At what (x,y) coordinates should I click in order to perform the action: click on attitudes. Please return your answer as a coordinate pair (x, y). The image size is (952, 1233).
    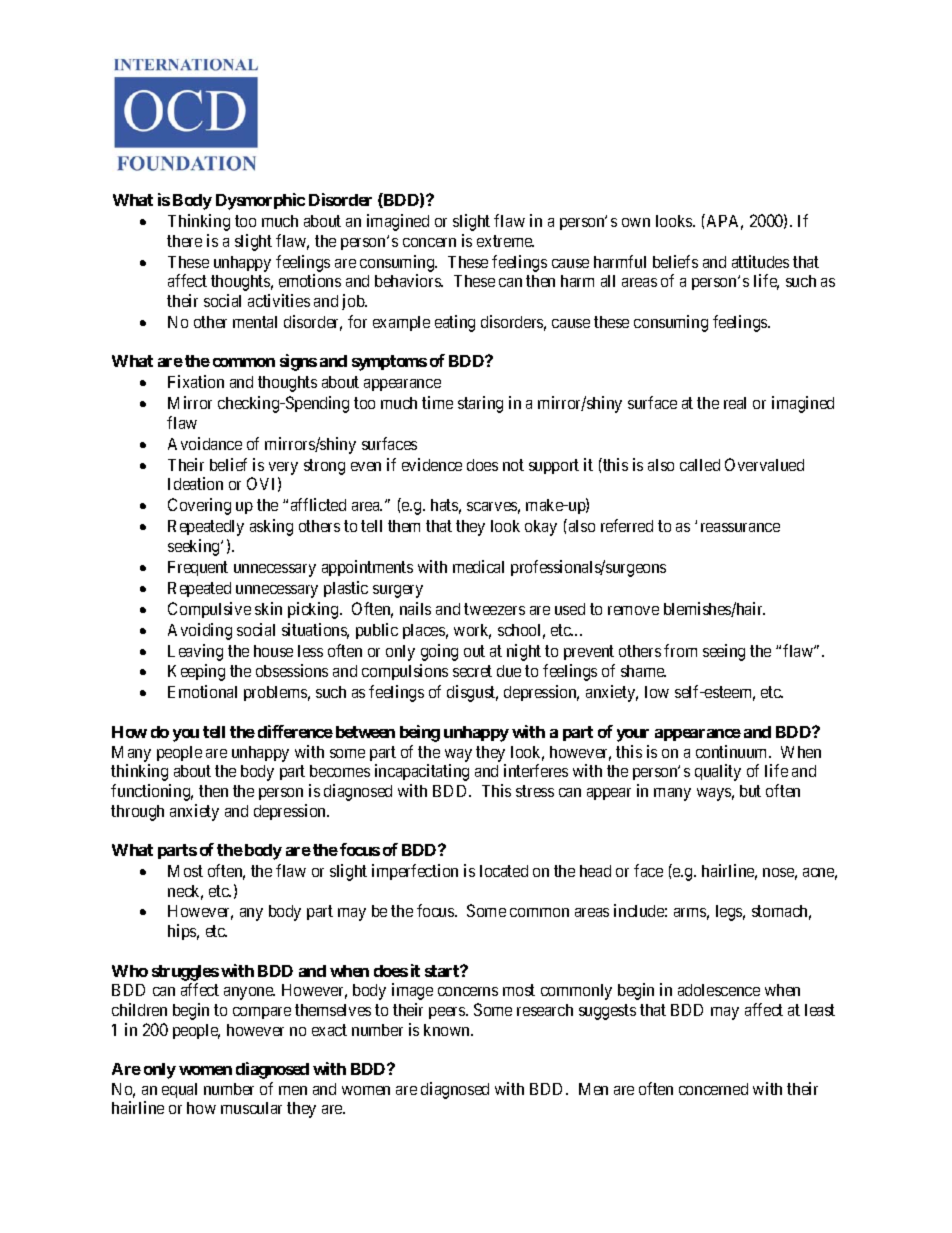
    Looking at the image, I should click on (760, 261).
